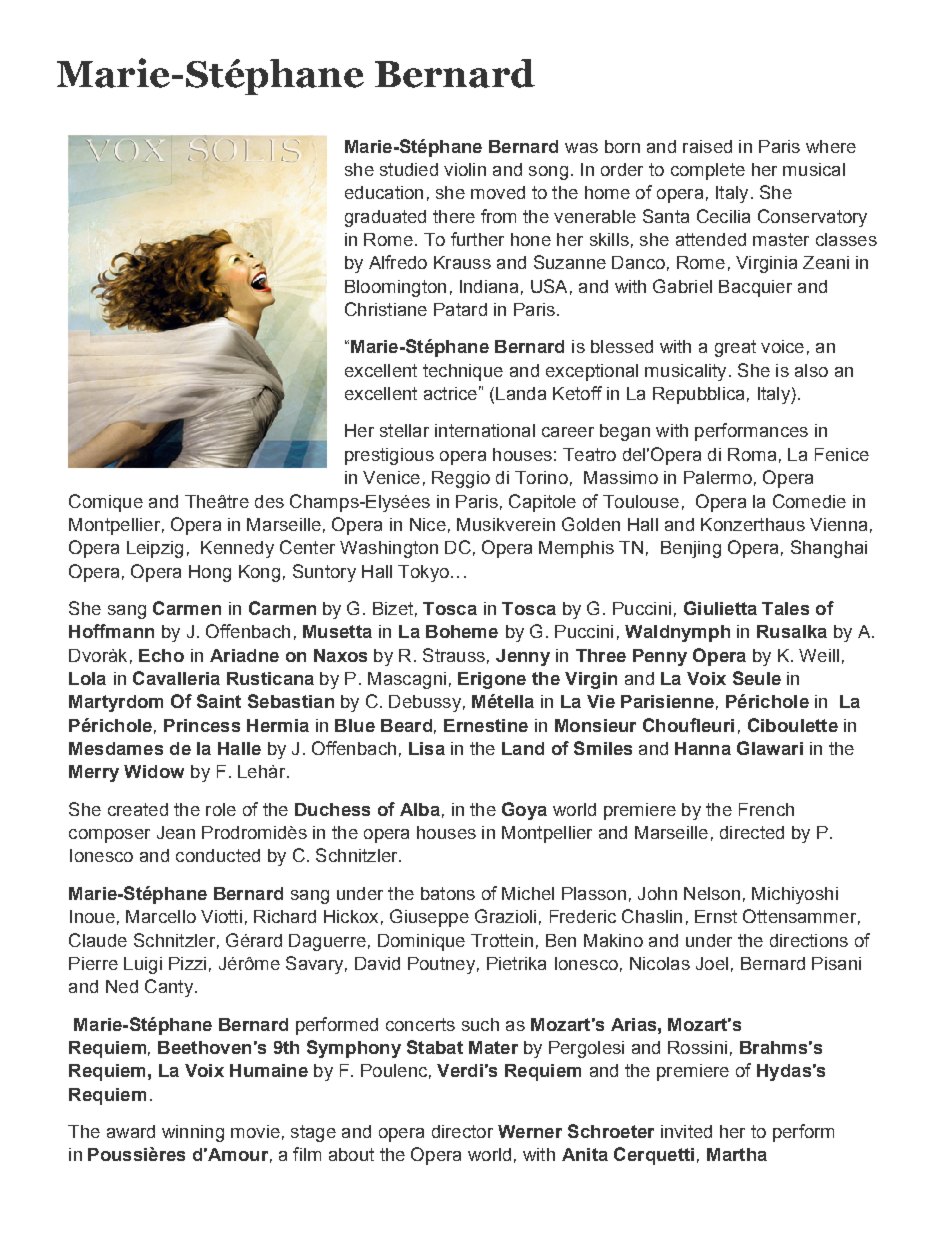 Image resolution: width=952 pixels, height=1233 pixels. I want to click on winning, so click(193, 1133).
